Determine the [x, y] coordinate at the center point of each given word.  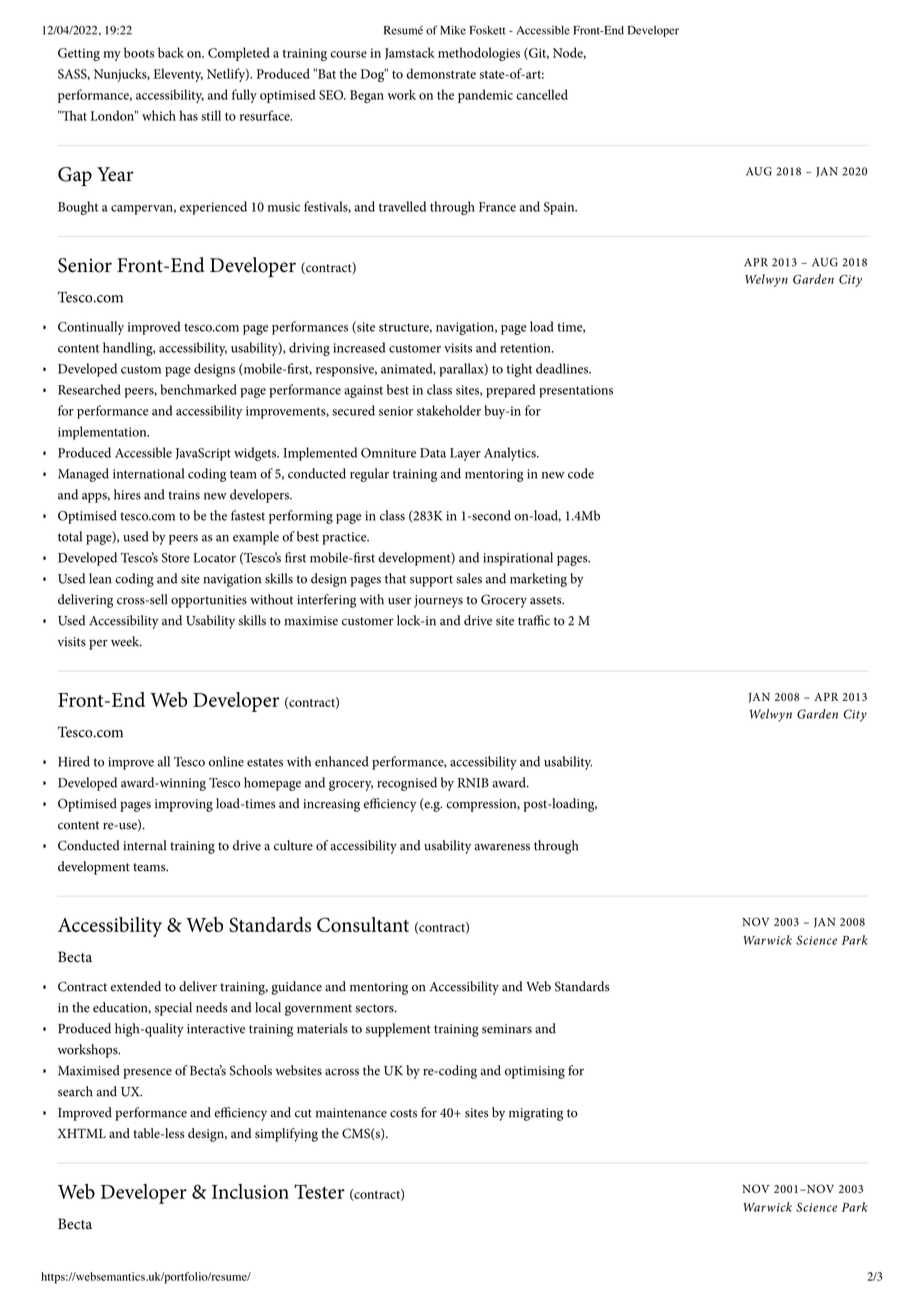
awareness [502, 847]
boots [139, 52]
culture [293, 845]
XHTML [82, 1133]
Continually [91, 328]
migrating [536, 1114]
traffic [534, 620]
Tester [319, 1191]
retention [526, 348]
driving [309, 349]
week [126, 641]
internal [144, 845]
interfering [326, 601]
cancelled [542, 94]
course [348, 54]
